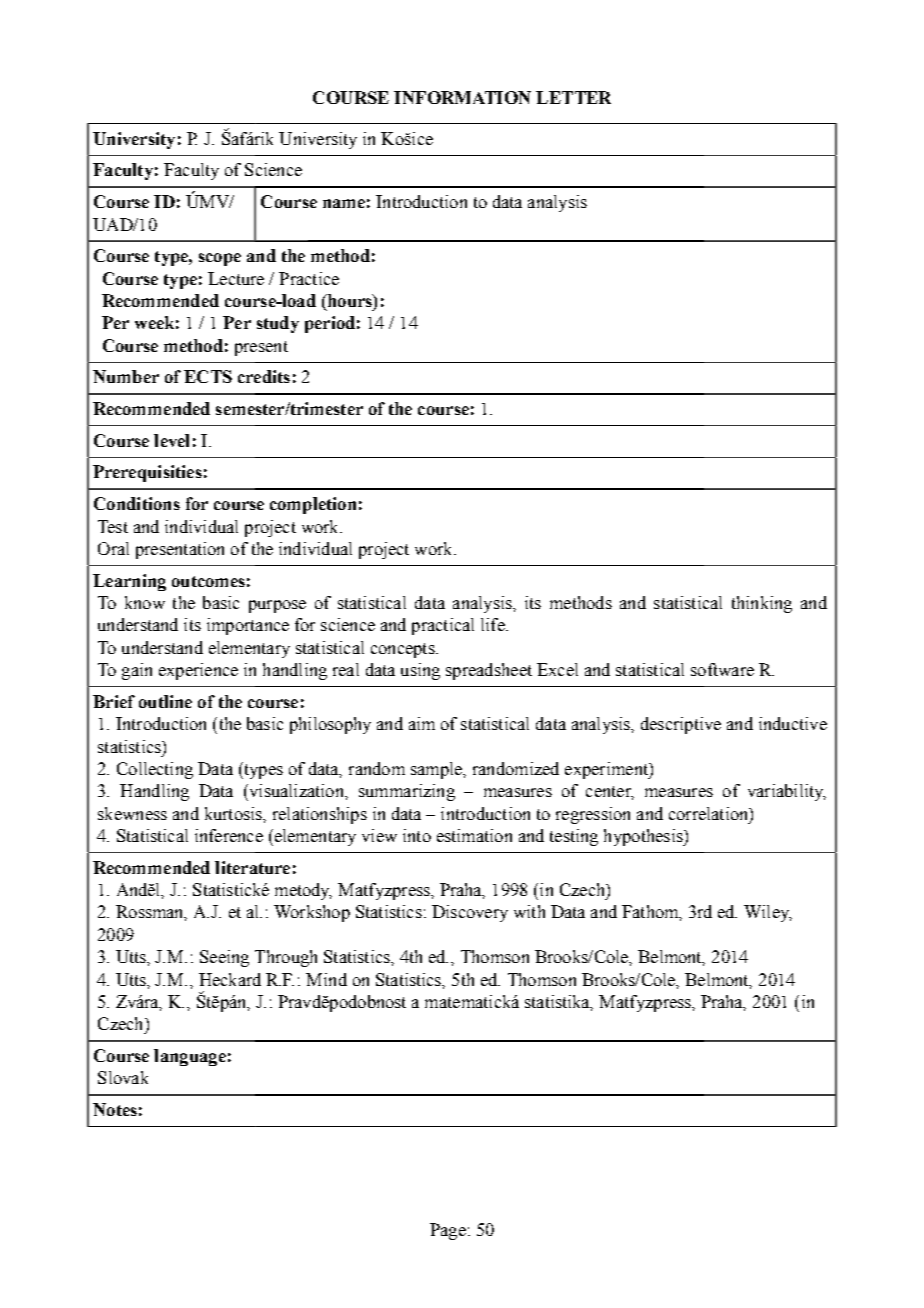  Describe the element at coordinates (722, 669) in the page. I see `software` at that location.
